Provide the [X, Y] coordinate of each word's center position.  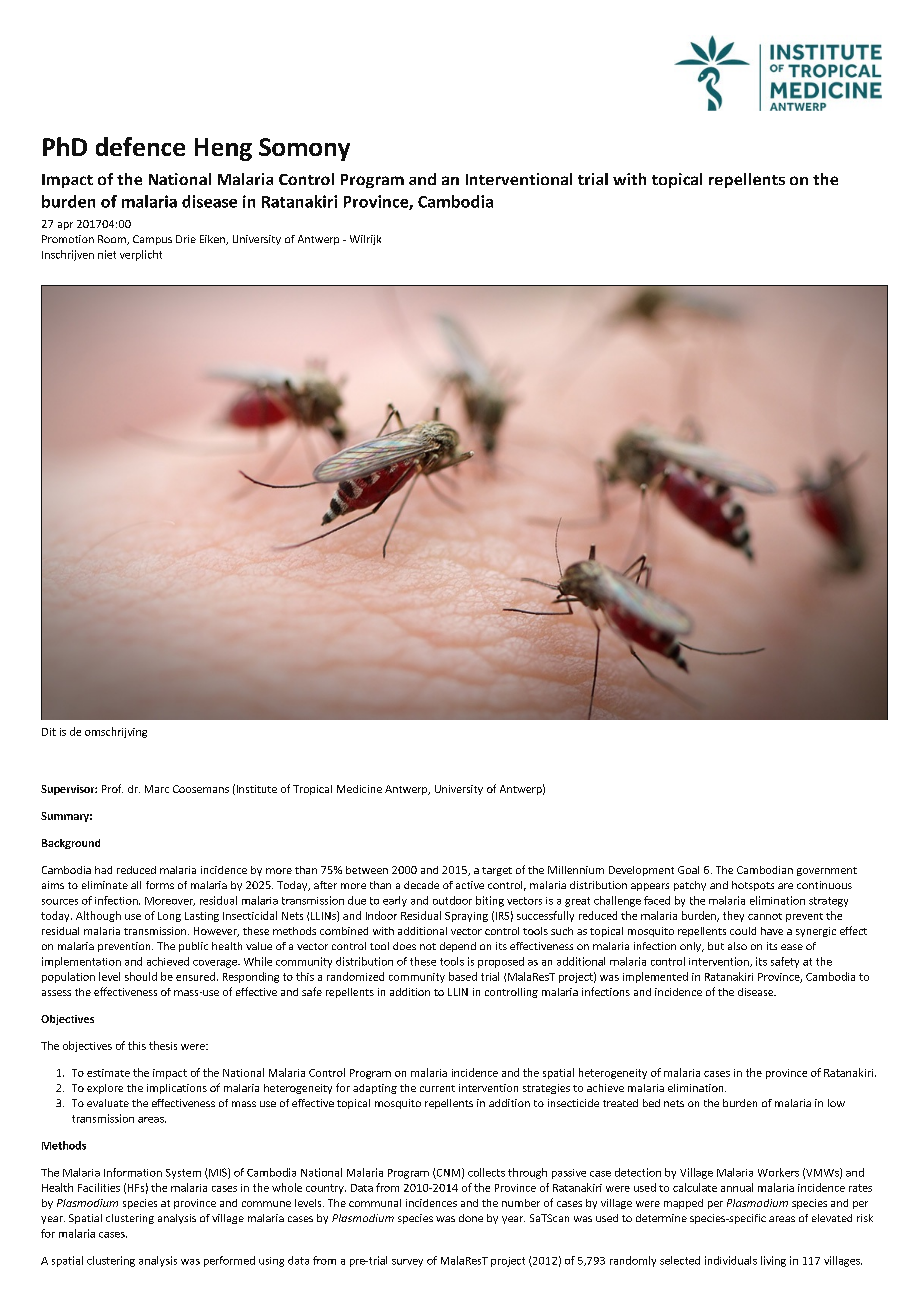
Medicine [359, 789]
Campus [152, 240]
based [463, 976]
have [772, 931]
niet [107, 254]
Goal [688, 870]
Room [113, 240]
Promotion [68, 239]
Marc [157, 789]
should [141, 976]
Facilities [99, 1187]
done [471, 1218]
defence [140, 146]
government [827, 871]
